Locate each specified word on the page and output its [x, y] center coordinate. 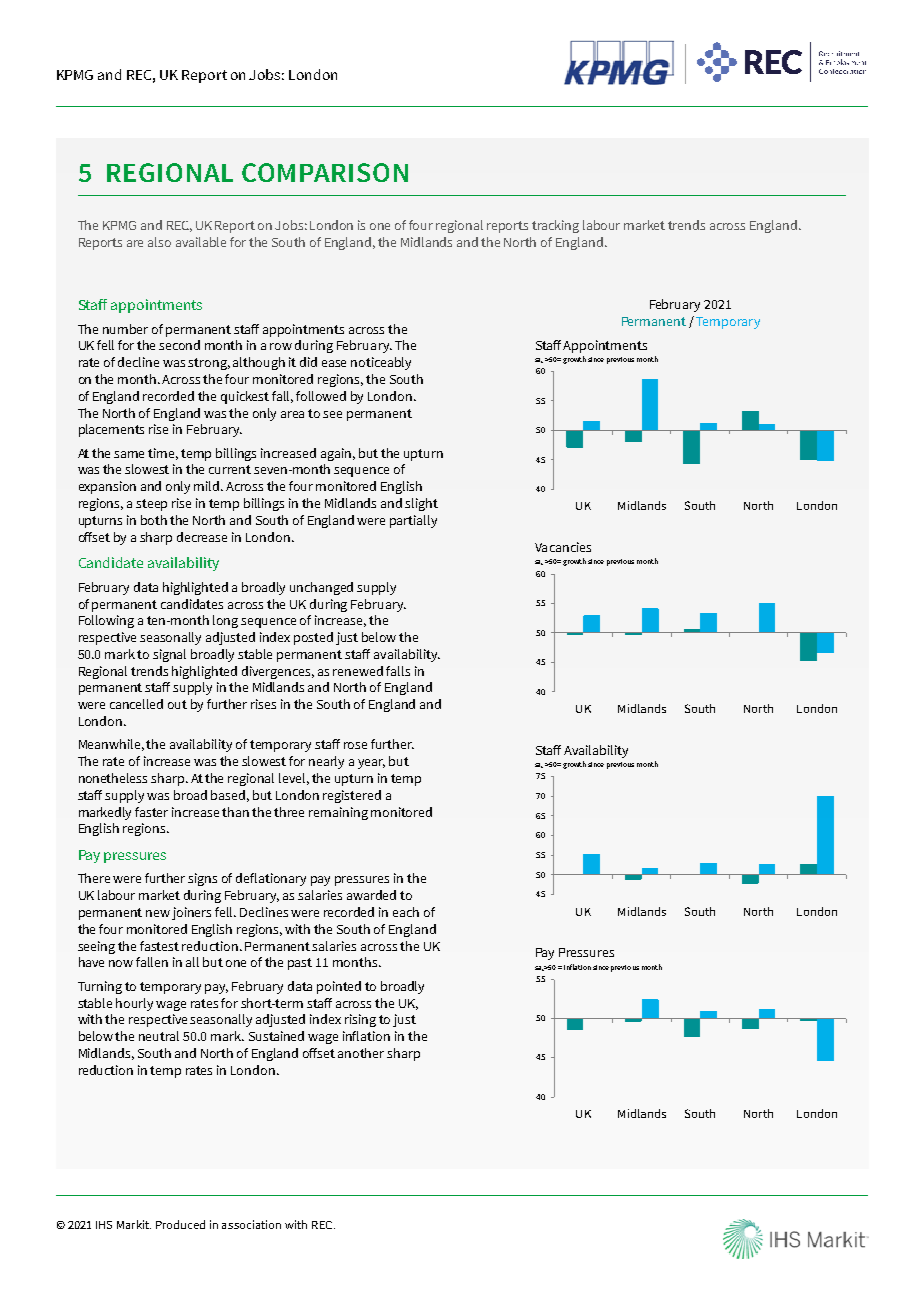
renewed [358, 671]
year [371, 764]
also [159, 242]
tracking [555, 226]
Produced [180, 1224]
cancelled [136, 704]
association [251, 1224]
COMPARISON [325, 172]
